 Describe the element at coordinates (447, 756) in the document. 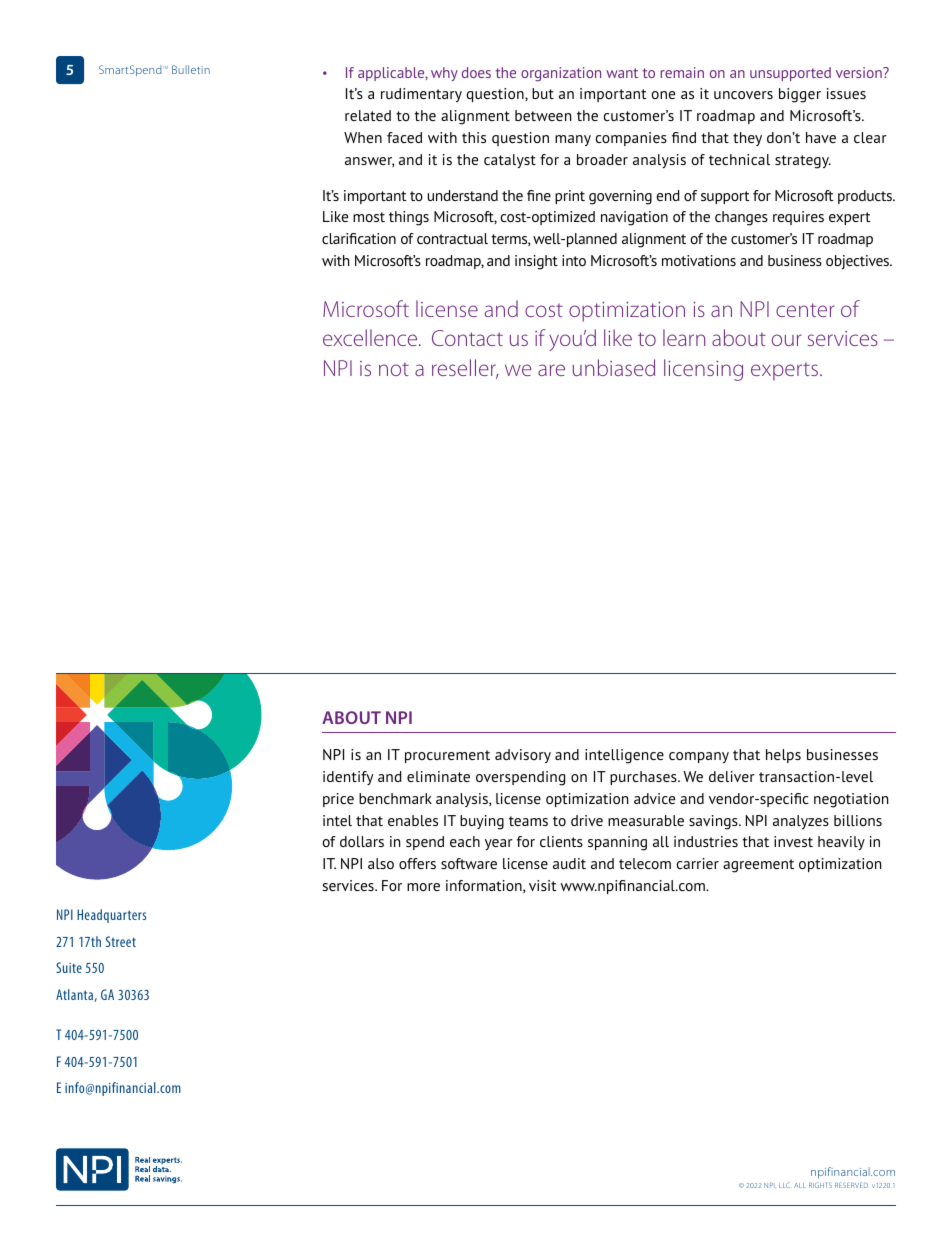

I see `procurement` at that location.
